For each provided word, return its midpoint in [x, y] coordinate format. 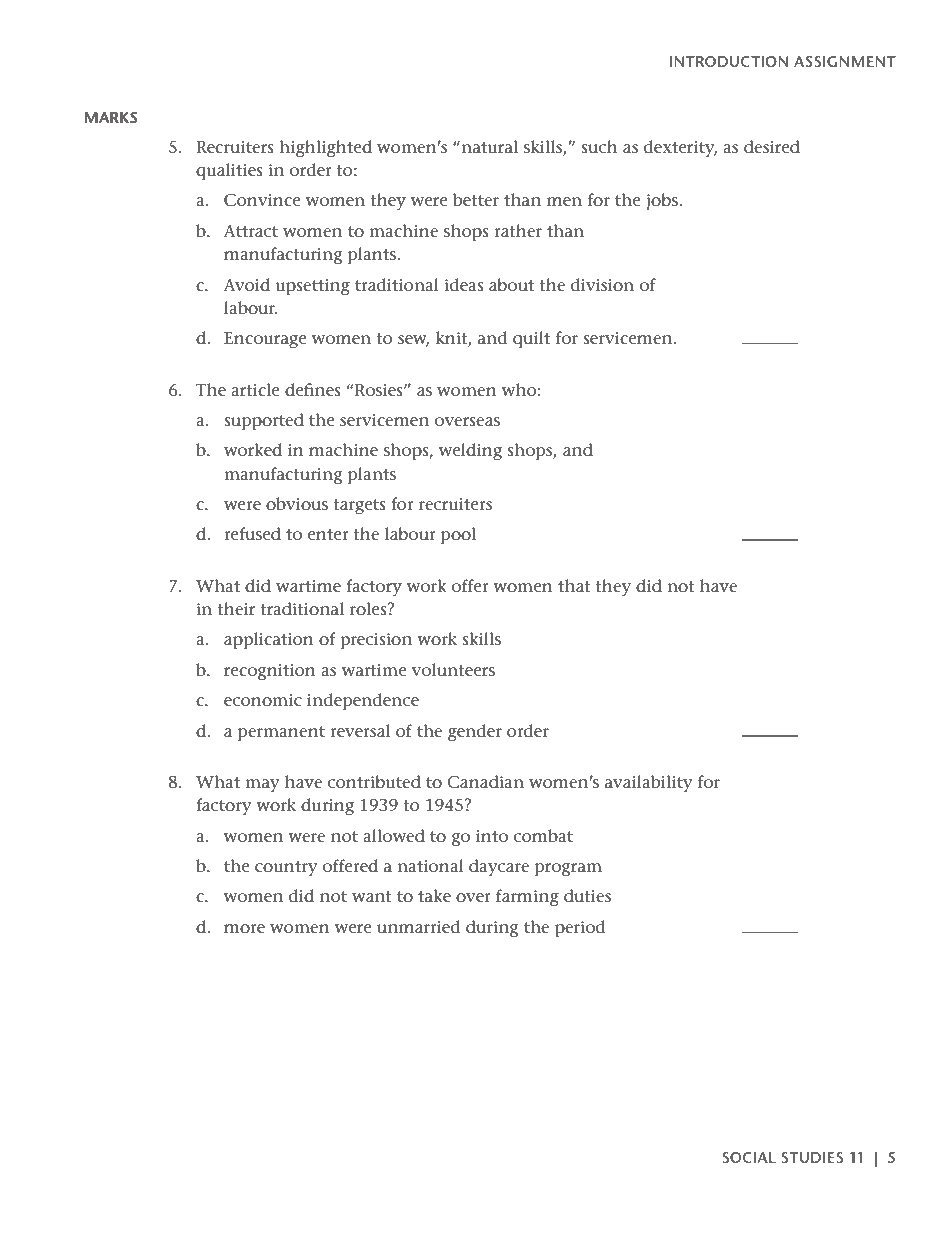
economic [263, 700]
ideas [464, 285]
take [434, 896]
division [602, 284]
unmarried [418, 927]
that [574, 585]
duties [587, 896]
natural [488, 146]
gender [475, 733]
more [244, 929]
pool [458, 536]
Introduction [728, 61]
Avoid [247, 284]
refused [252, 534]
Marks [111, 117]
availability [649, 784]
